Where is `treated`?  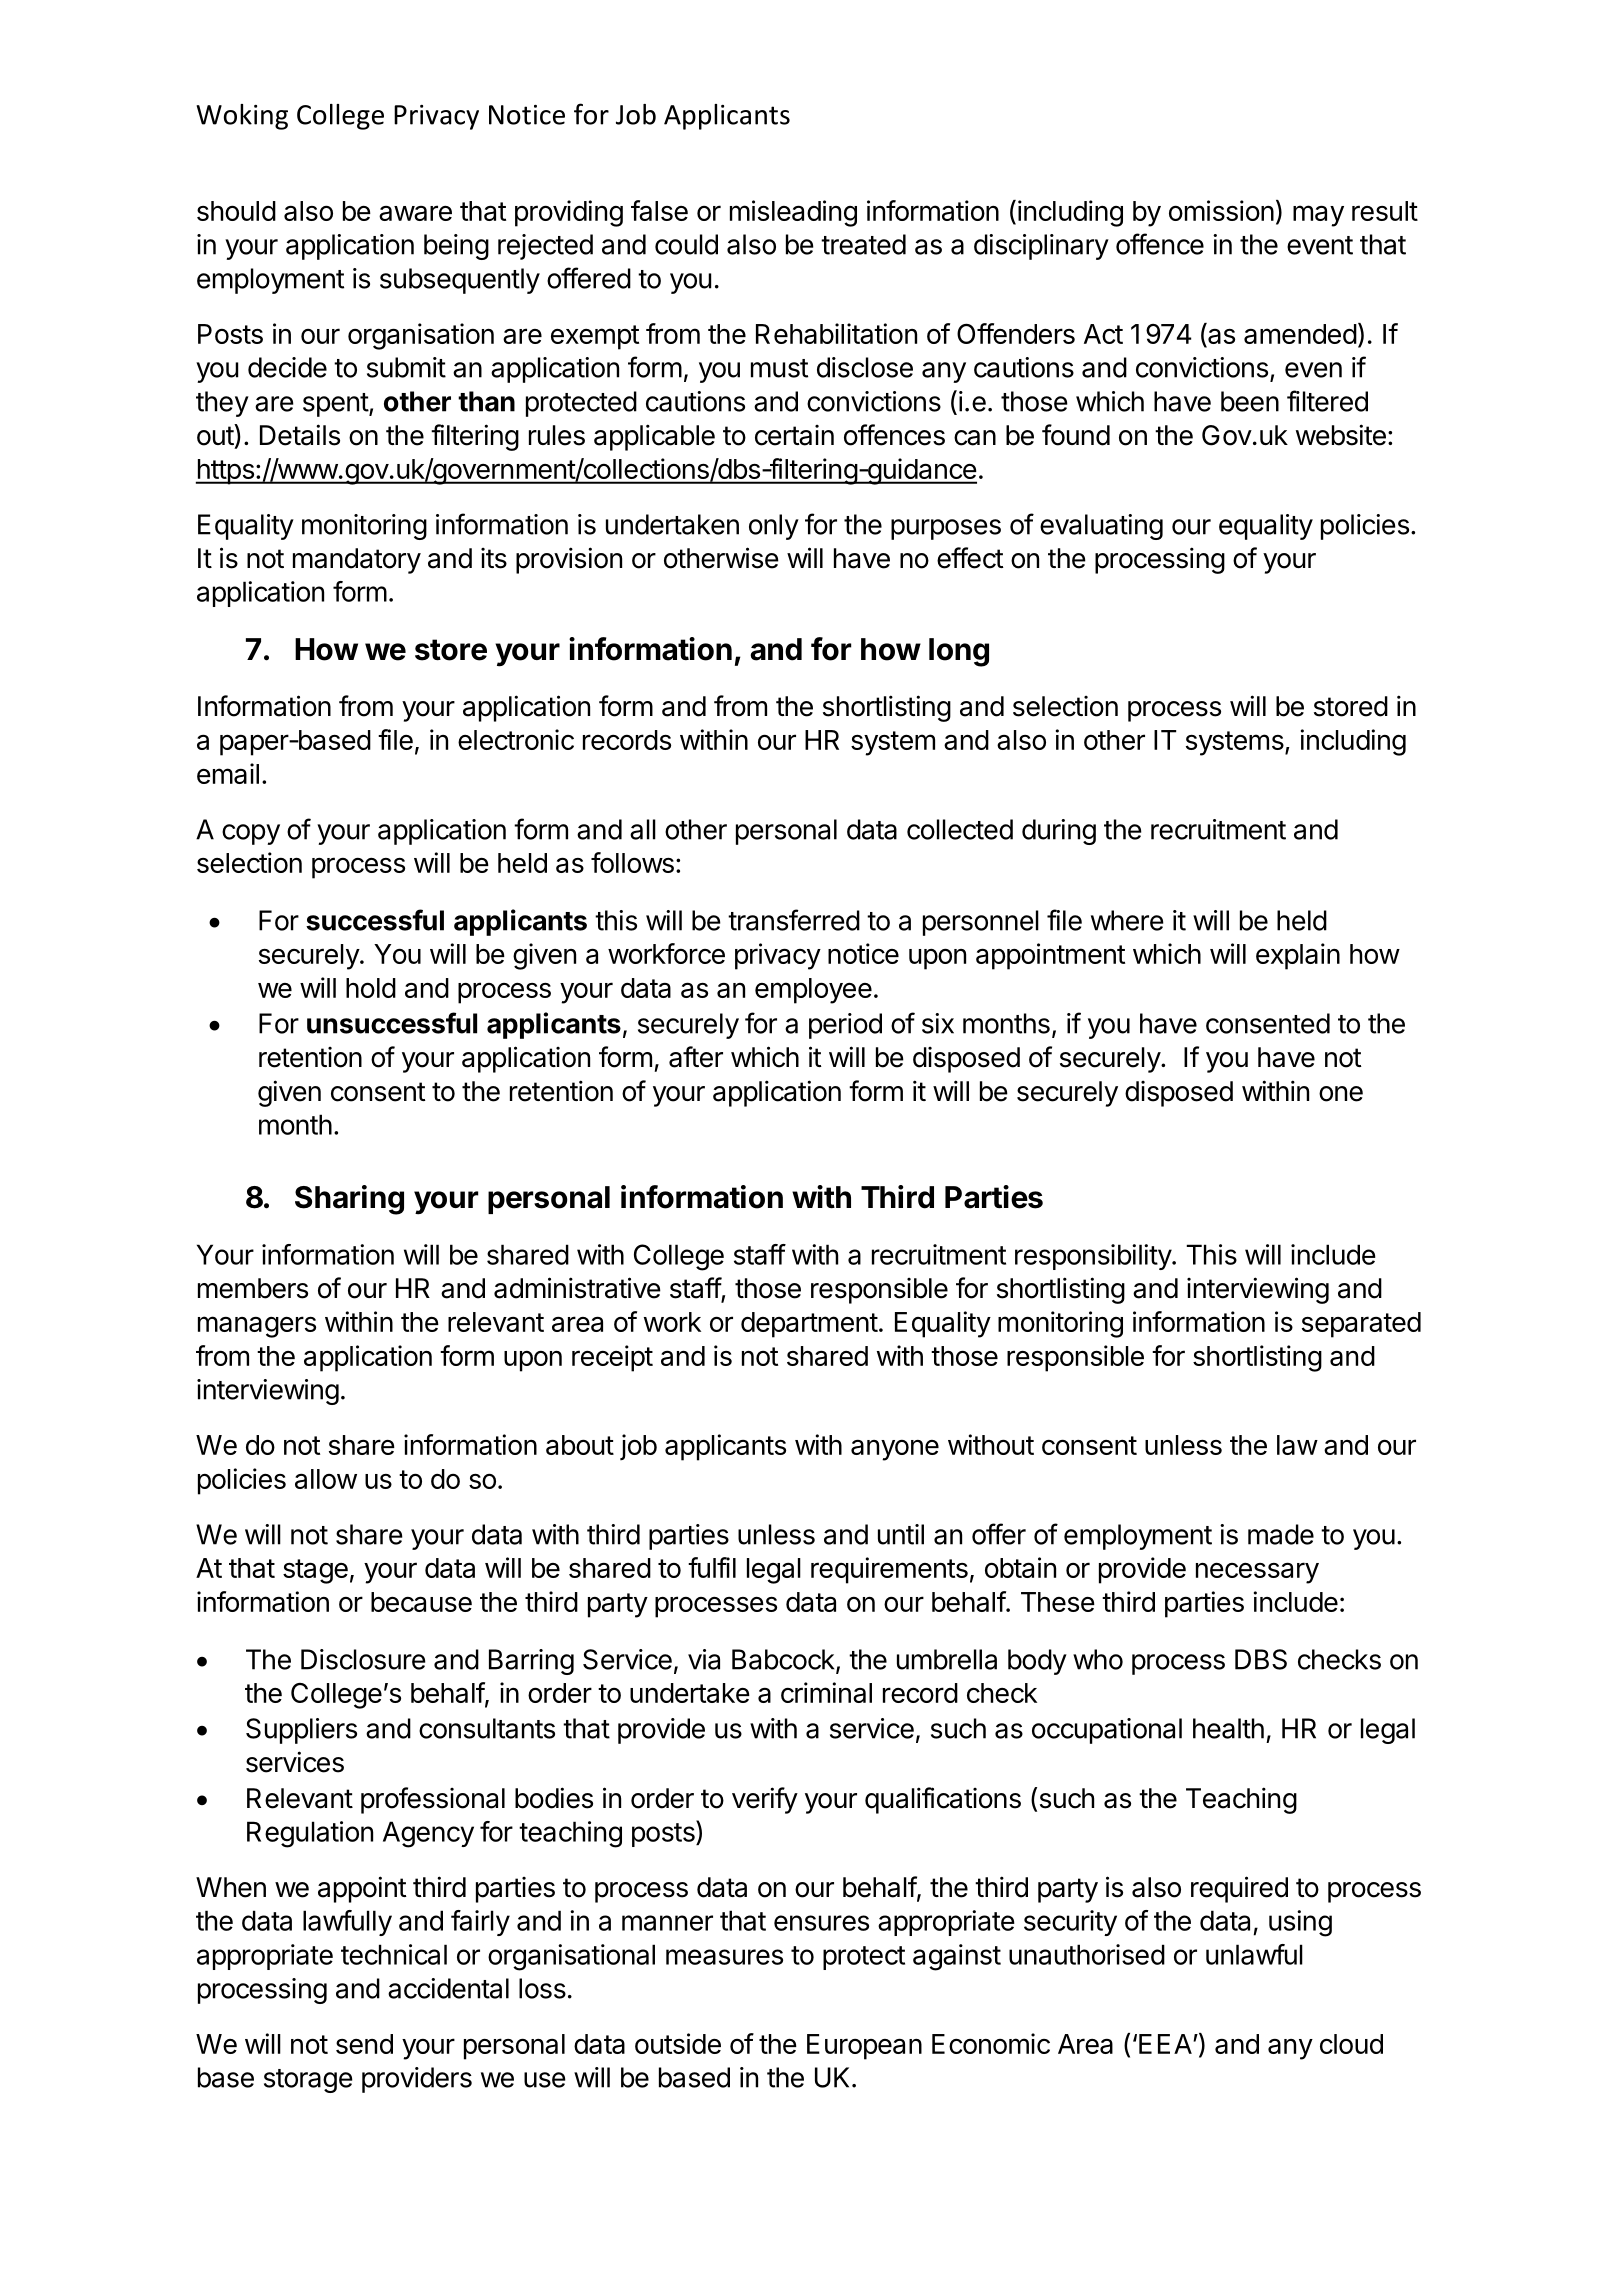 treated is located at coordinates (863, 244).
